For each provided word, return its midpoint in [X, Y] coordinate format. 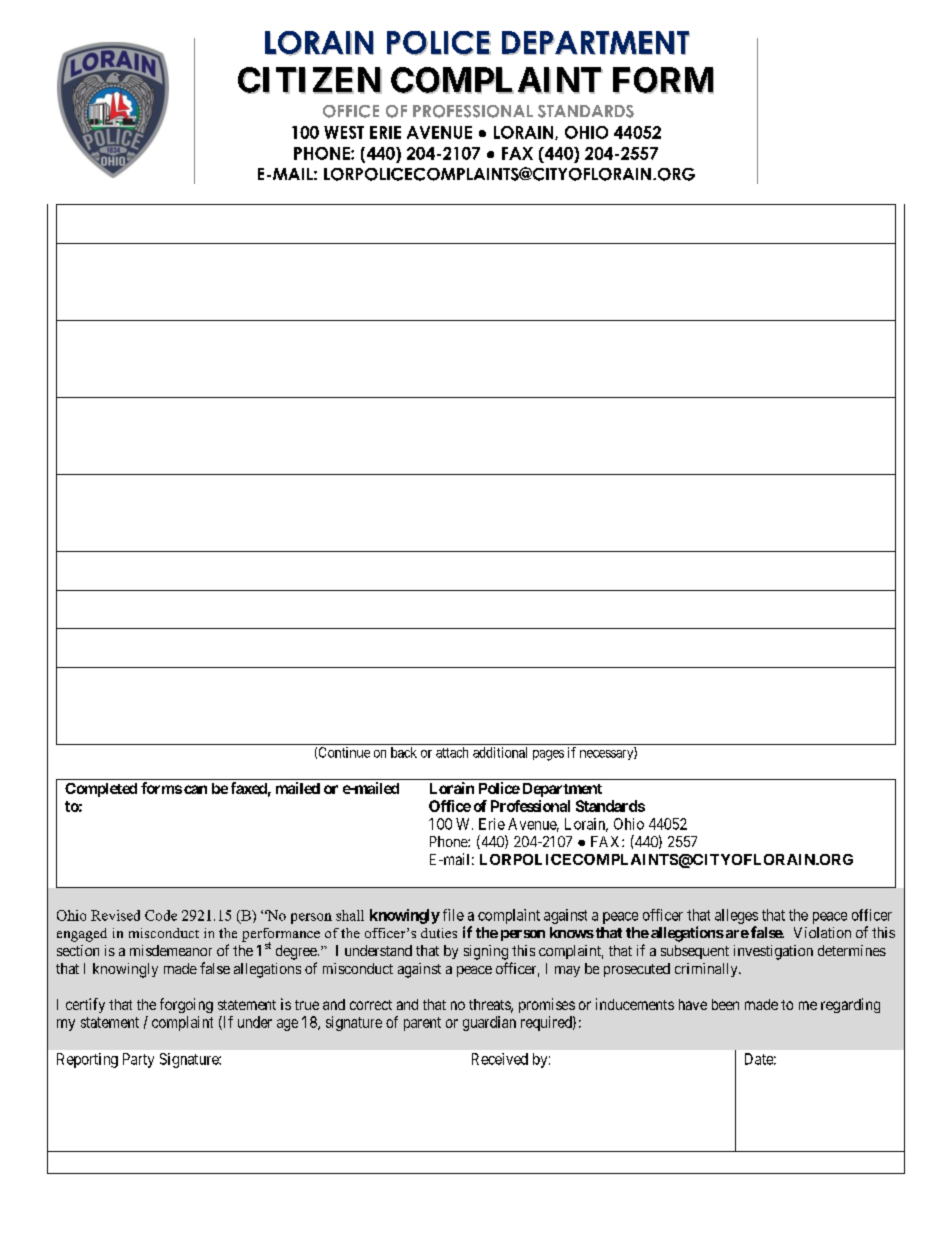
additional [500, 752]
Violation [822, 932]
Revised [115, 915]
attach [452, 752]
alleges [736, 916]
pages [548, 755]
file [453, 915]
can [195, 789]
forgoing [186, 1005]
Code [161, 915]
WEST [344, 132]
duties [439, 933]
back [404, 752]
